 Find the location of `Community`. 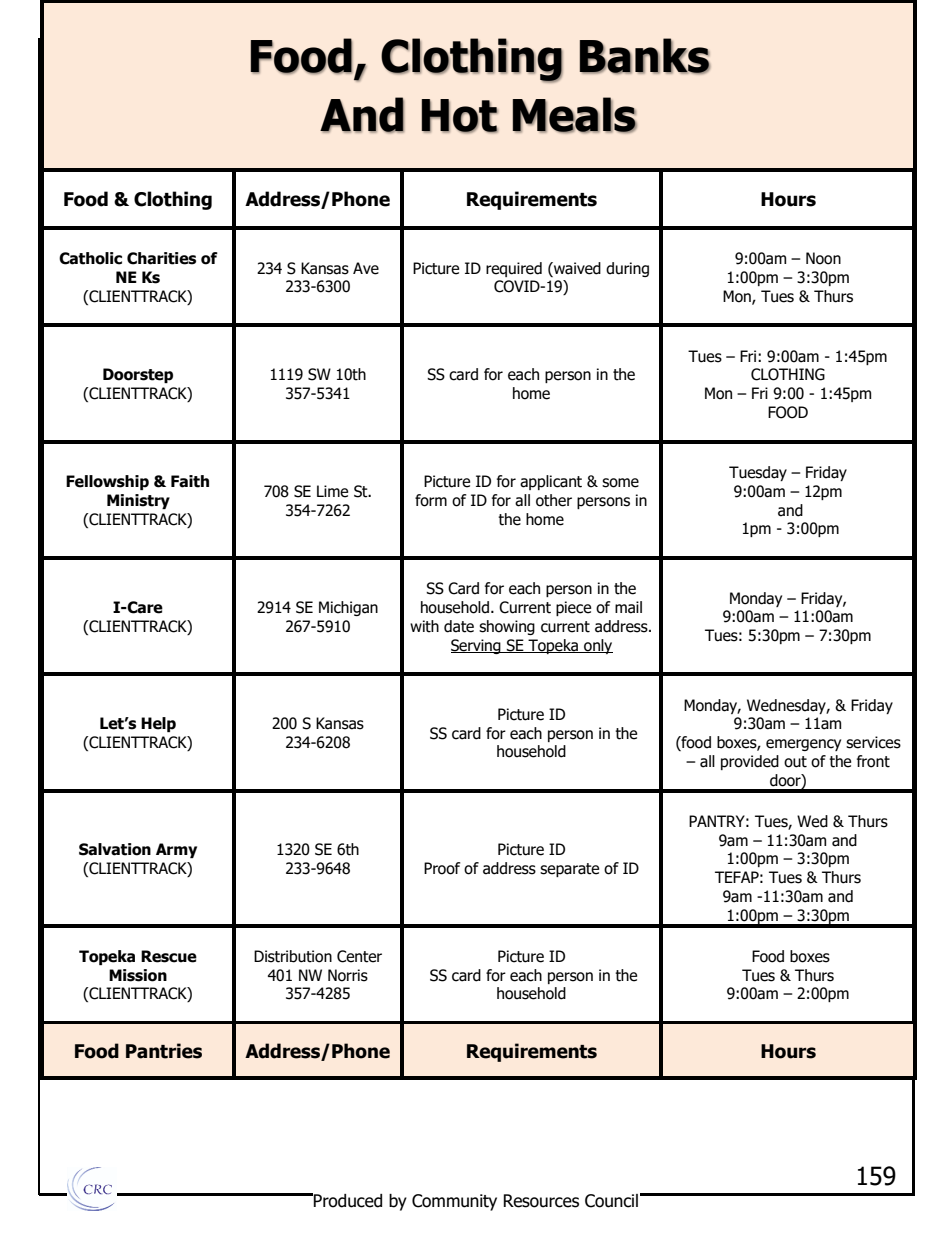

Community is located at coordinates (454, 1202).
